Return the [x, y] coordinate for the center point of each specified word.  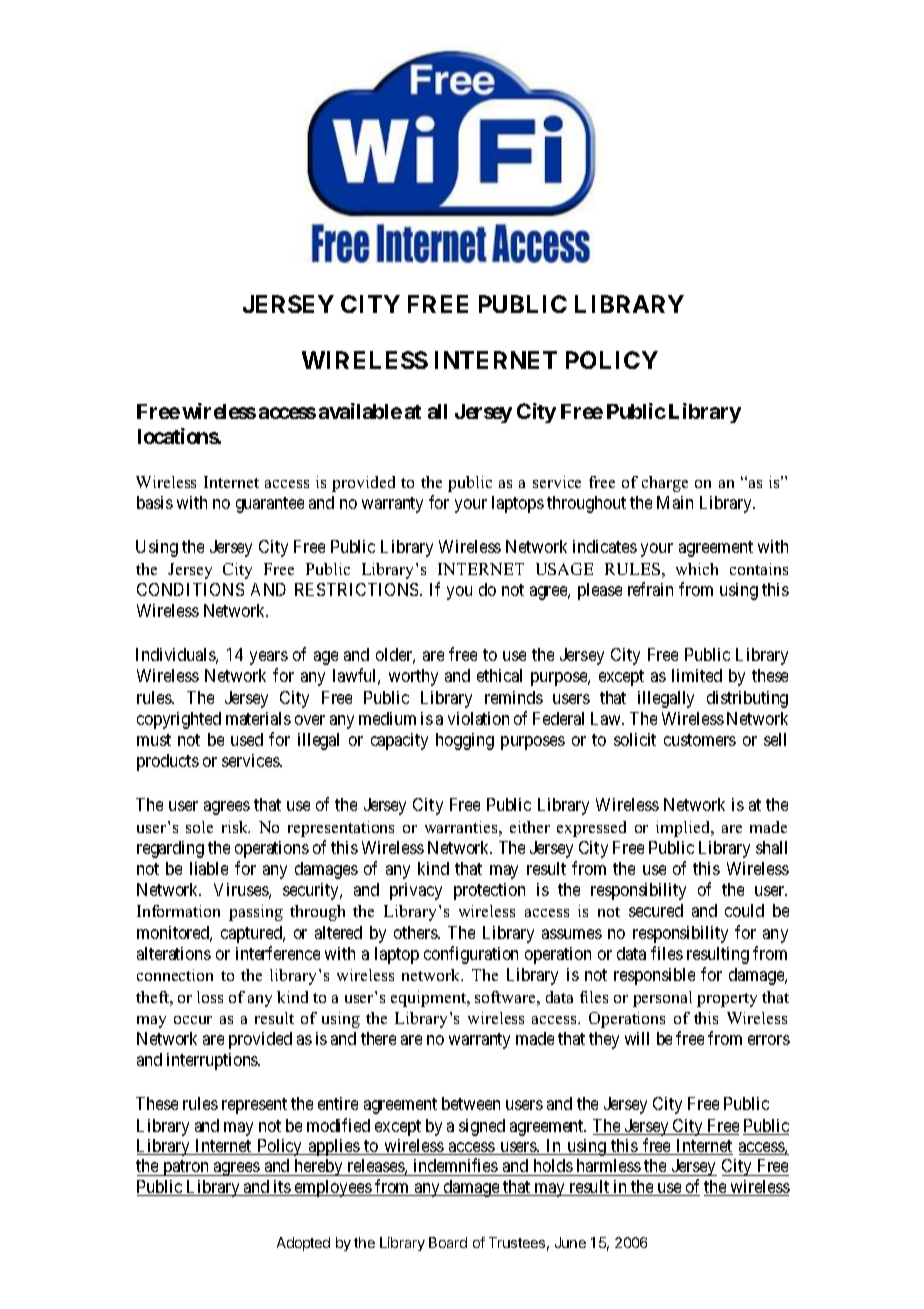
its [282, 1188]
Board [448, 1242]
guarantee [270, 505]
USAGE [564, 569]
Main [675, 502]
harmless [608, 1167]
